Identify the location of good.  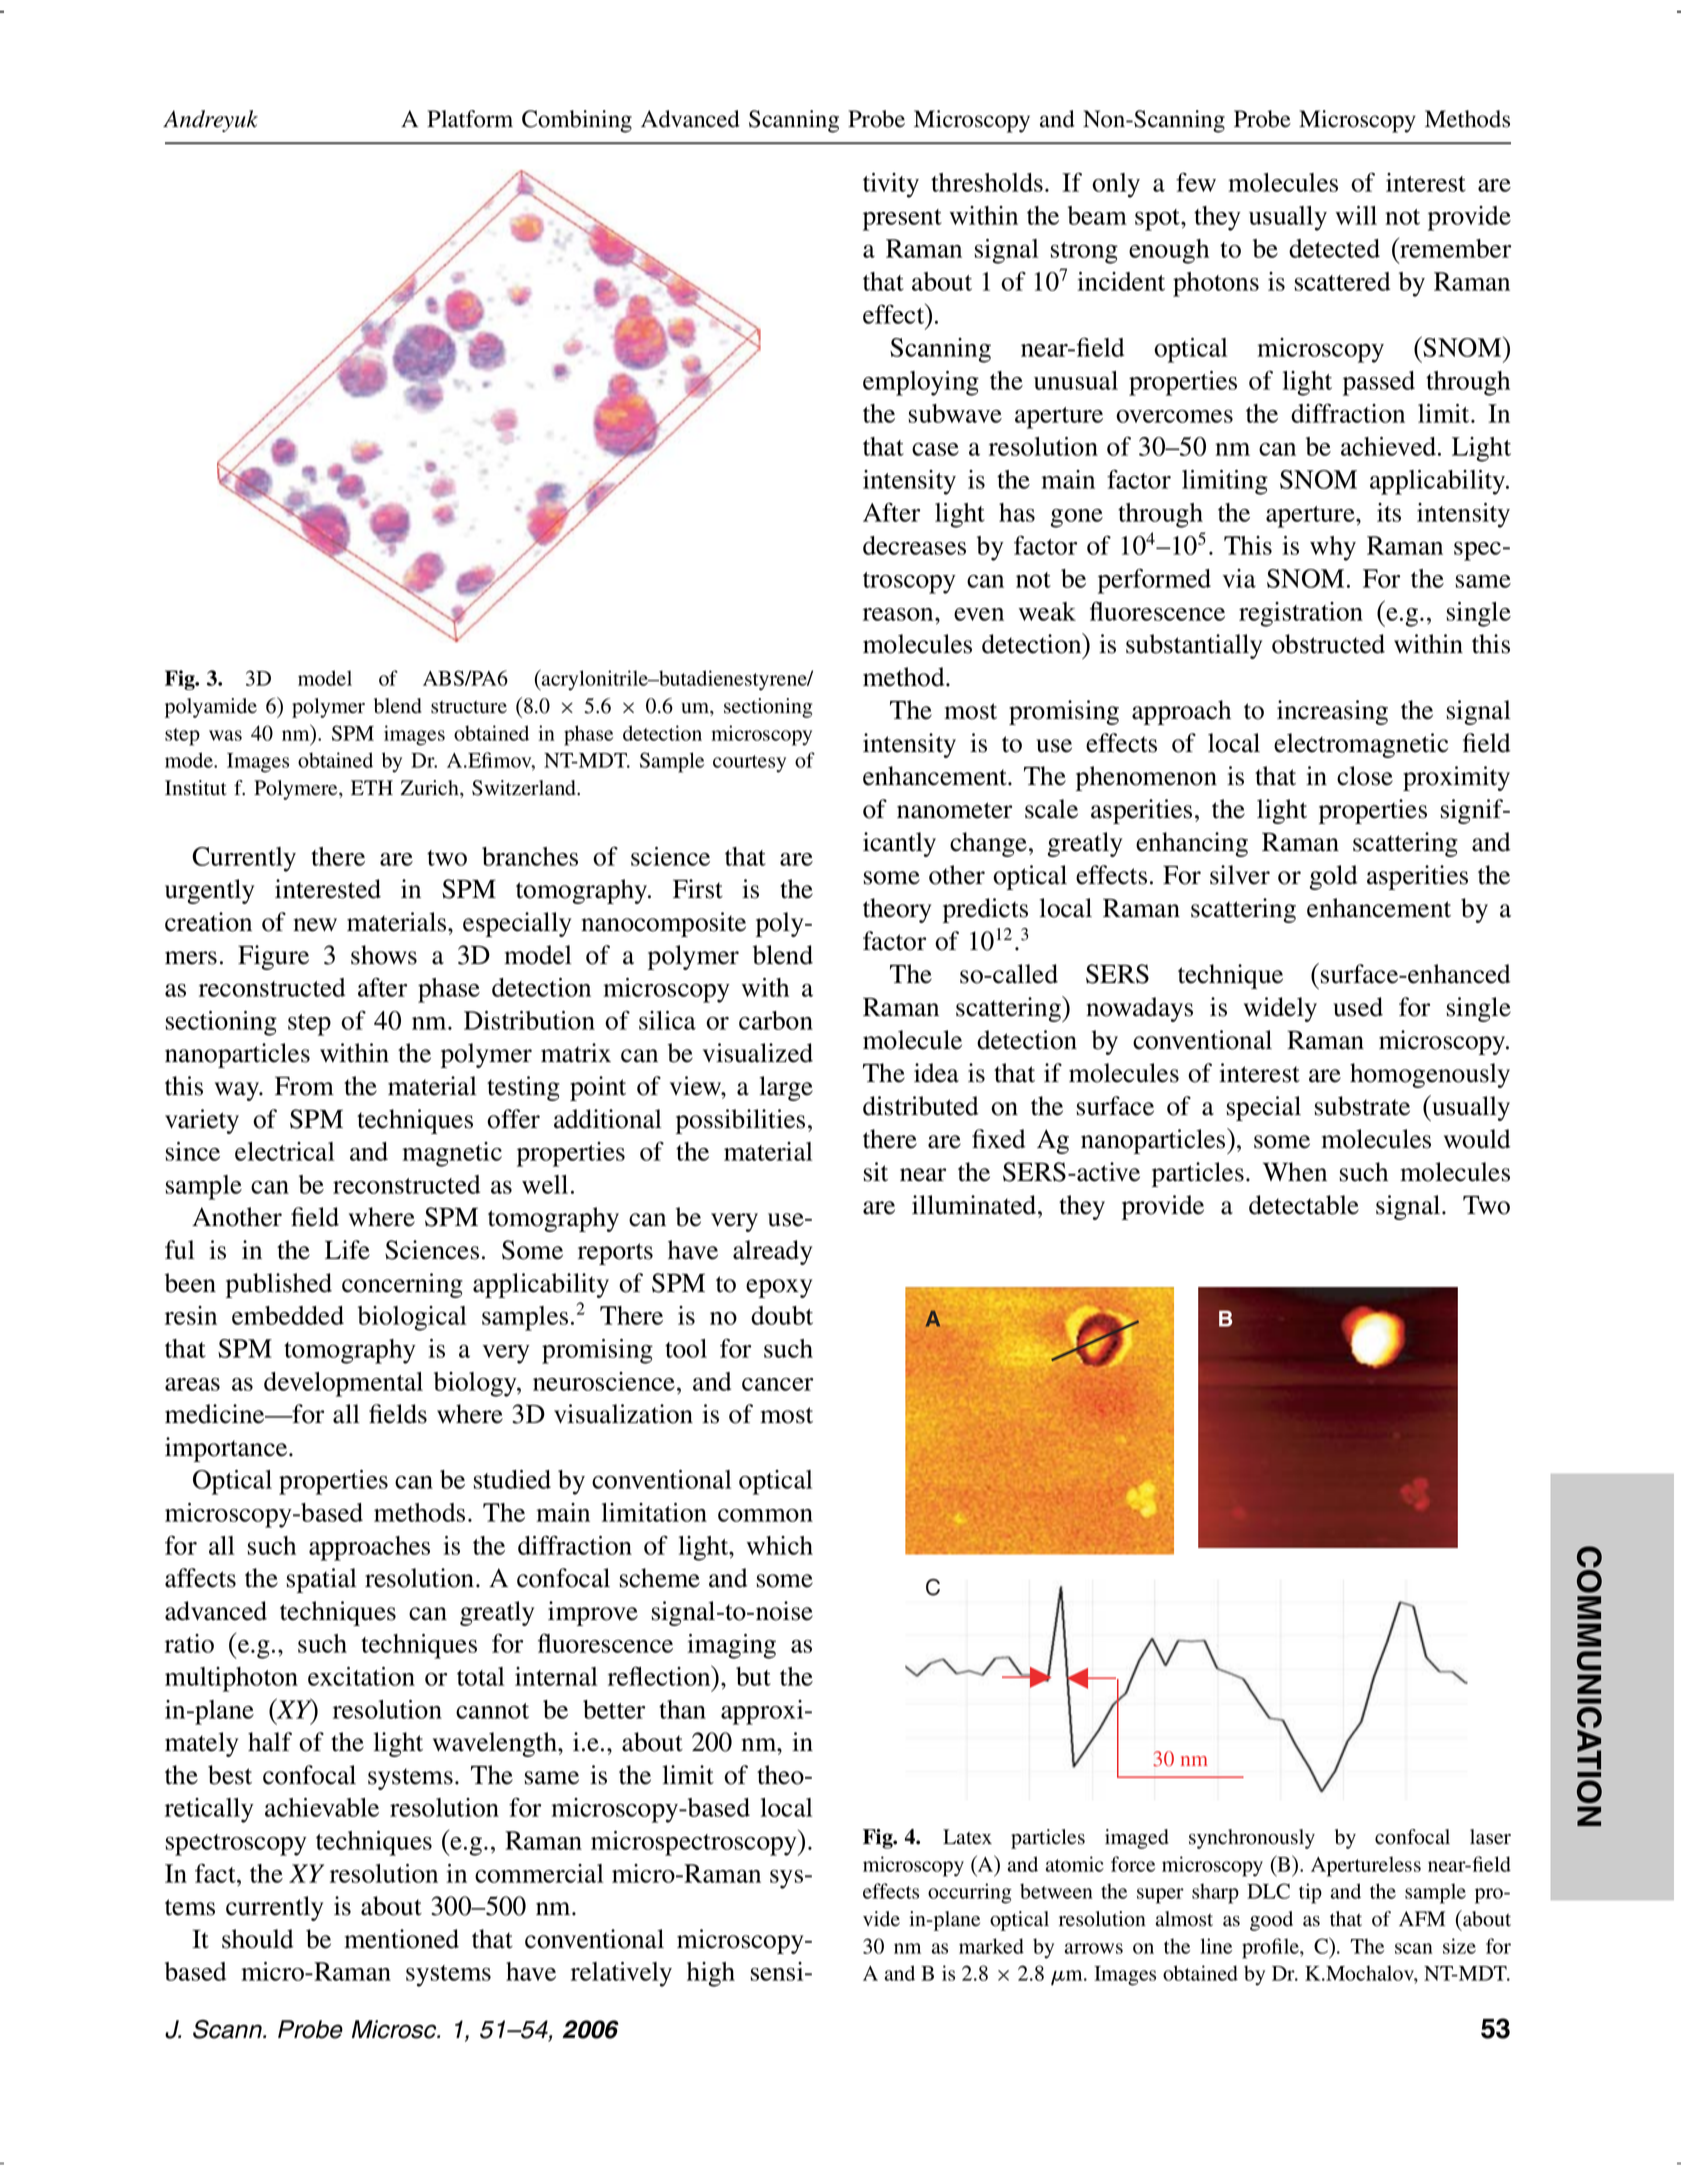
(1271, 1921).
